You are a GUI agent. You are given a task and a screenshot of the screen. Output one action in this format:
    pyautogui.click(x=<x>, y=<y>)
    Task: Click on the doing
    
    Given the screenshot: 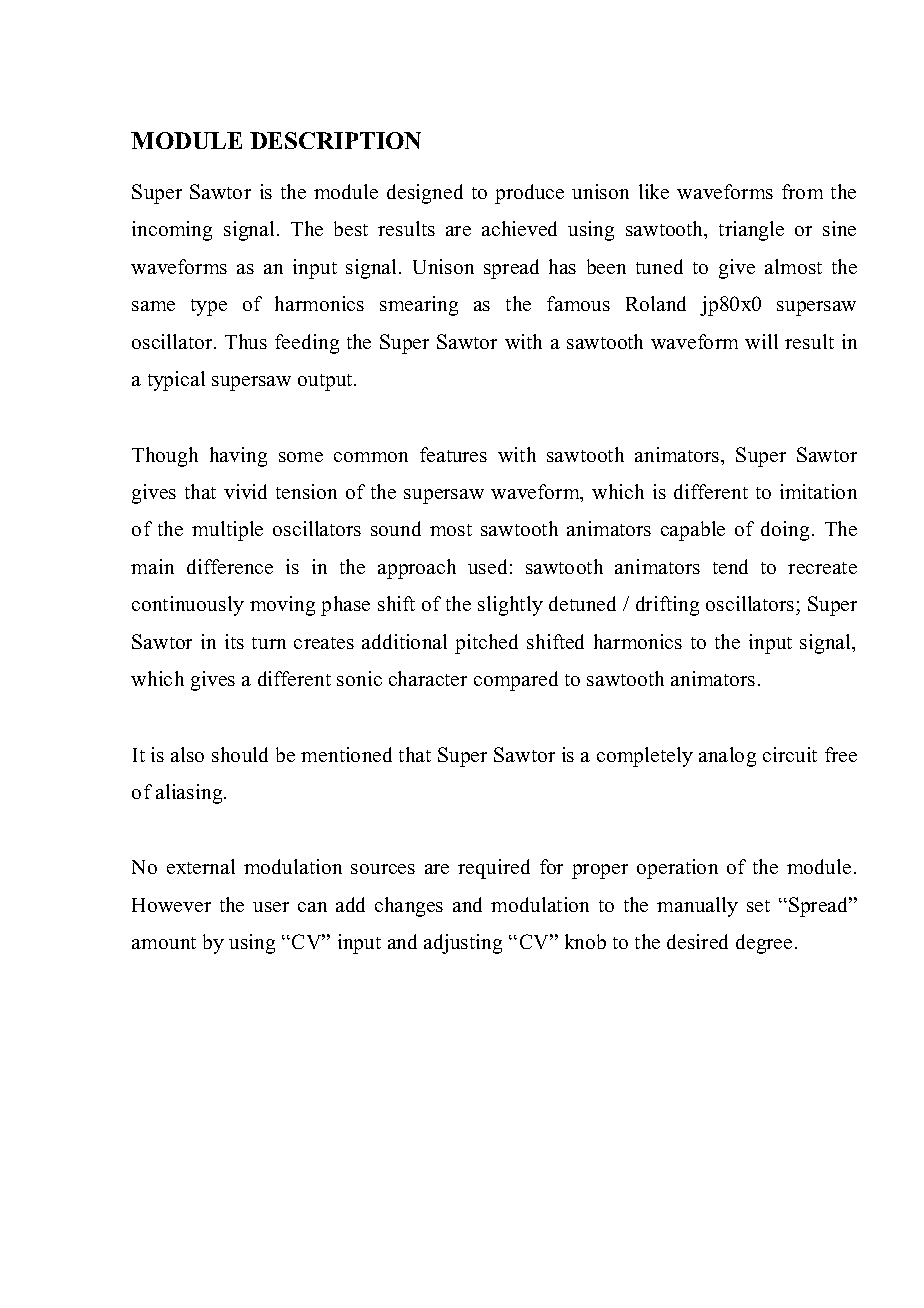 What is the action you would take?
    pyautogui.click(x=787, y=531)
